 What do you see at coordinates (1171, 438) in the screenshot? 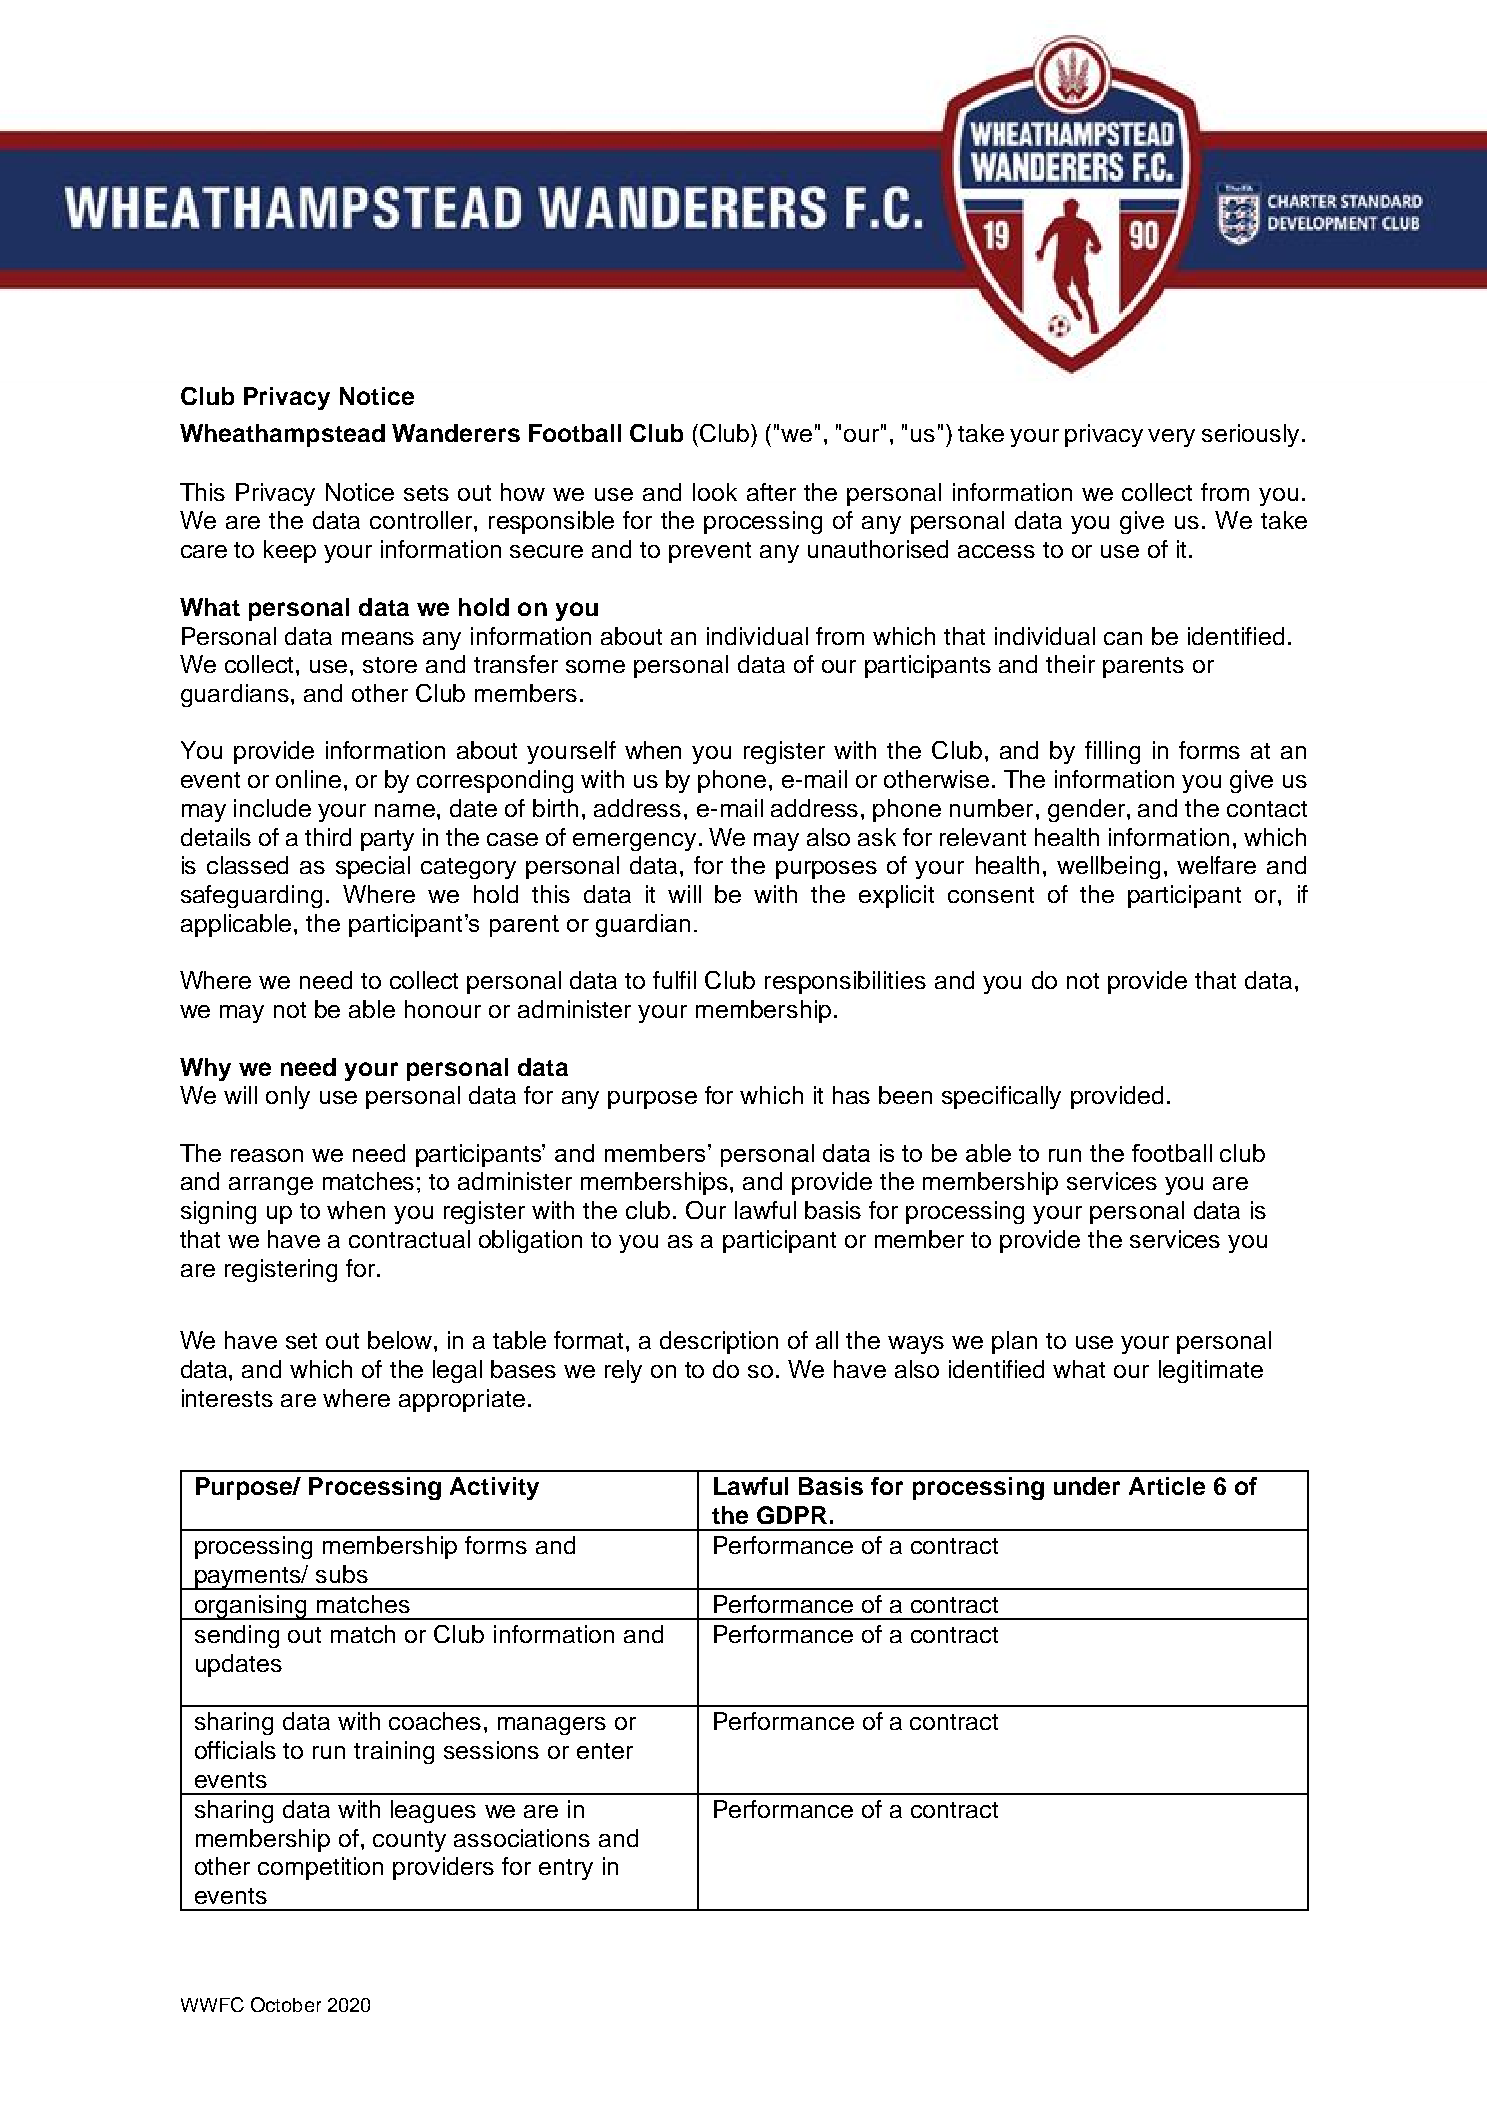
I see `very` at bounding box center [1171, 438].
